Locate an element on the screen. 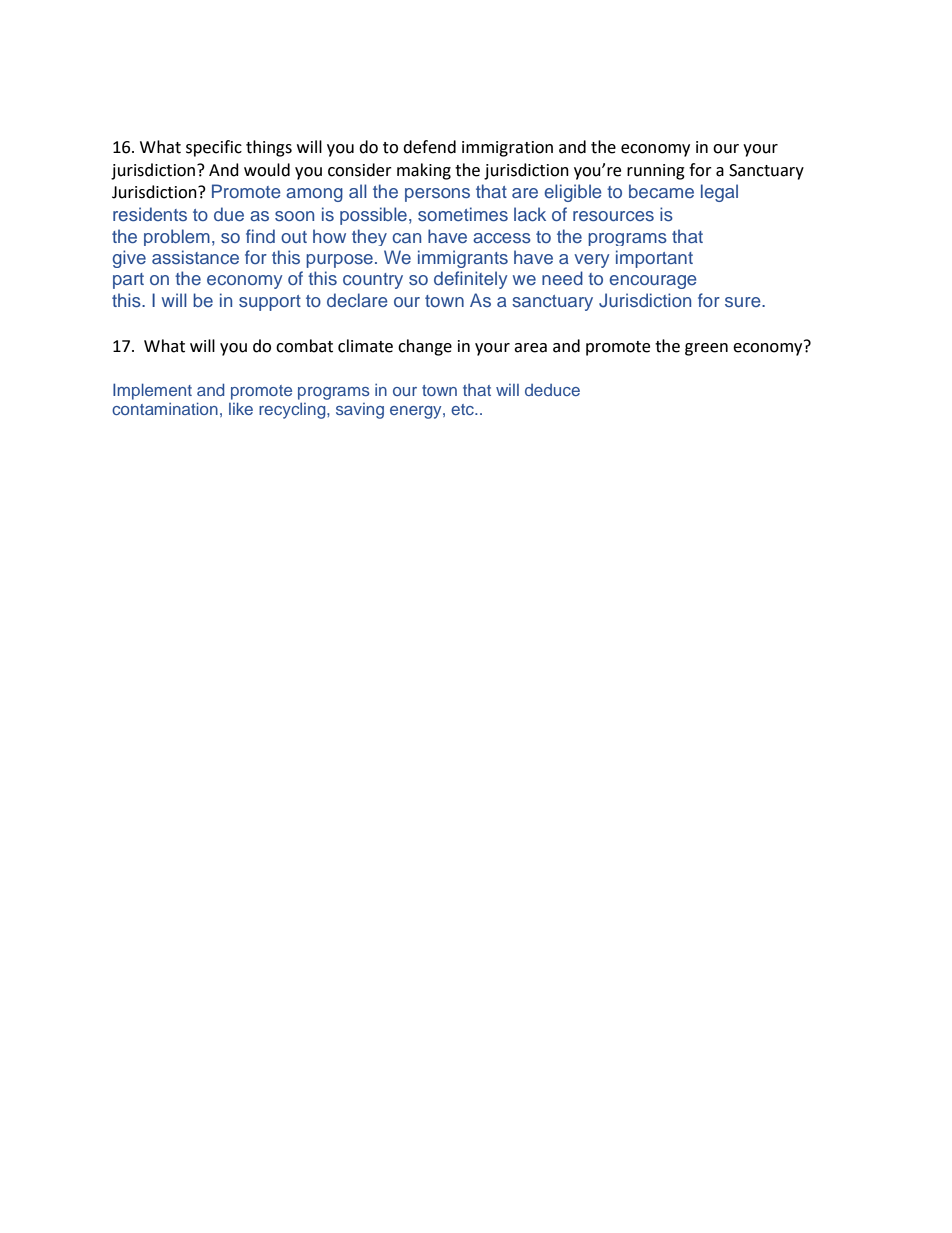  problem is located at coordinates (177, 237).
